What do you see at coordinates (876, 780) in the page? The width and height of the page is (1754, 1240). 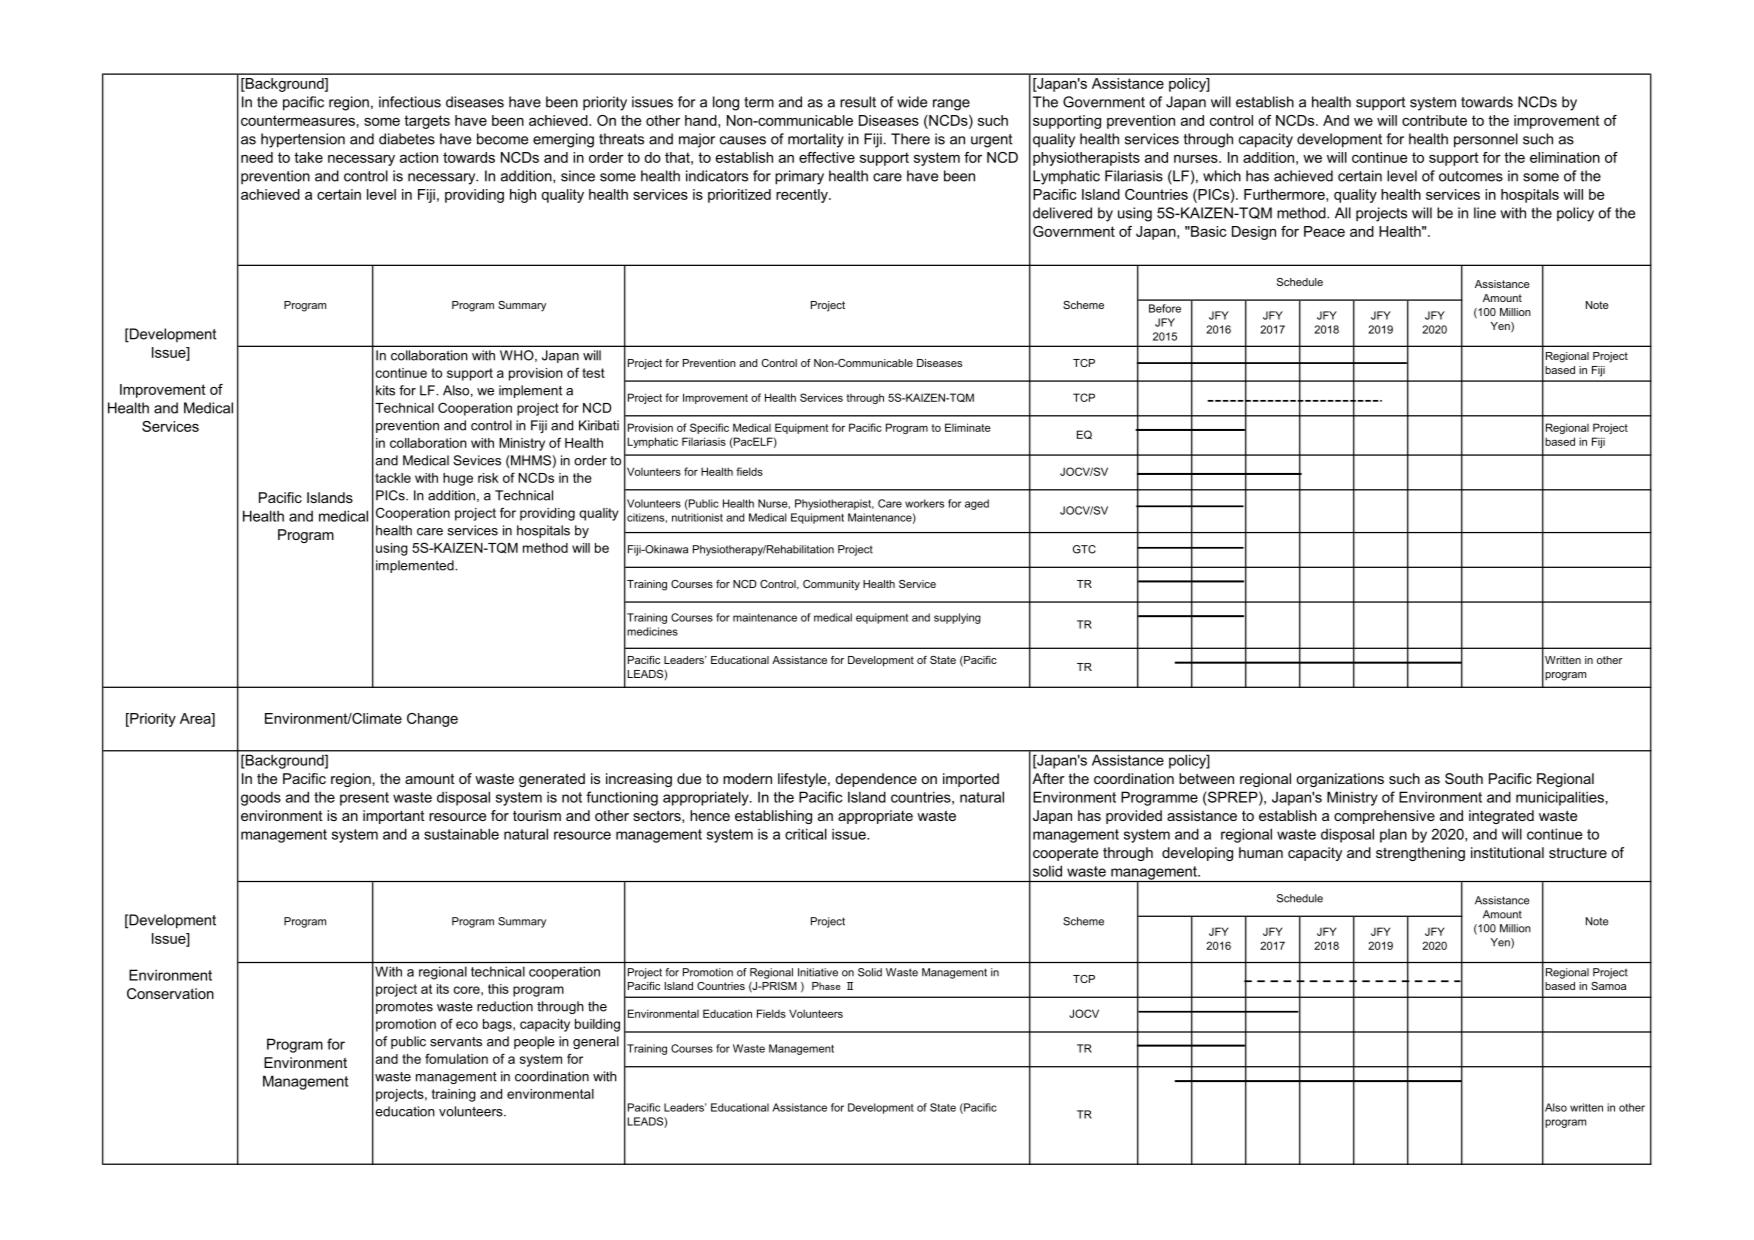 I see `dependence` at bounding box center [876, 780].
